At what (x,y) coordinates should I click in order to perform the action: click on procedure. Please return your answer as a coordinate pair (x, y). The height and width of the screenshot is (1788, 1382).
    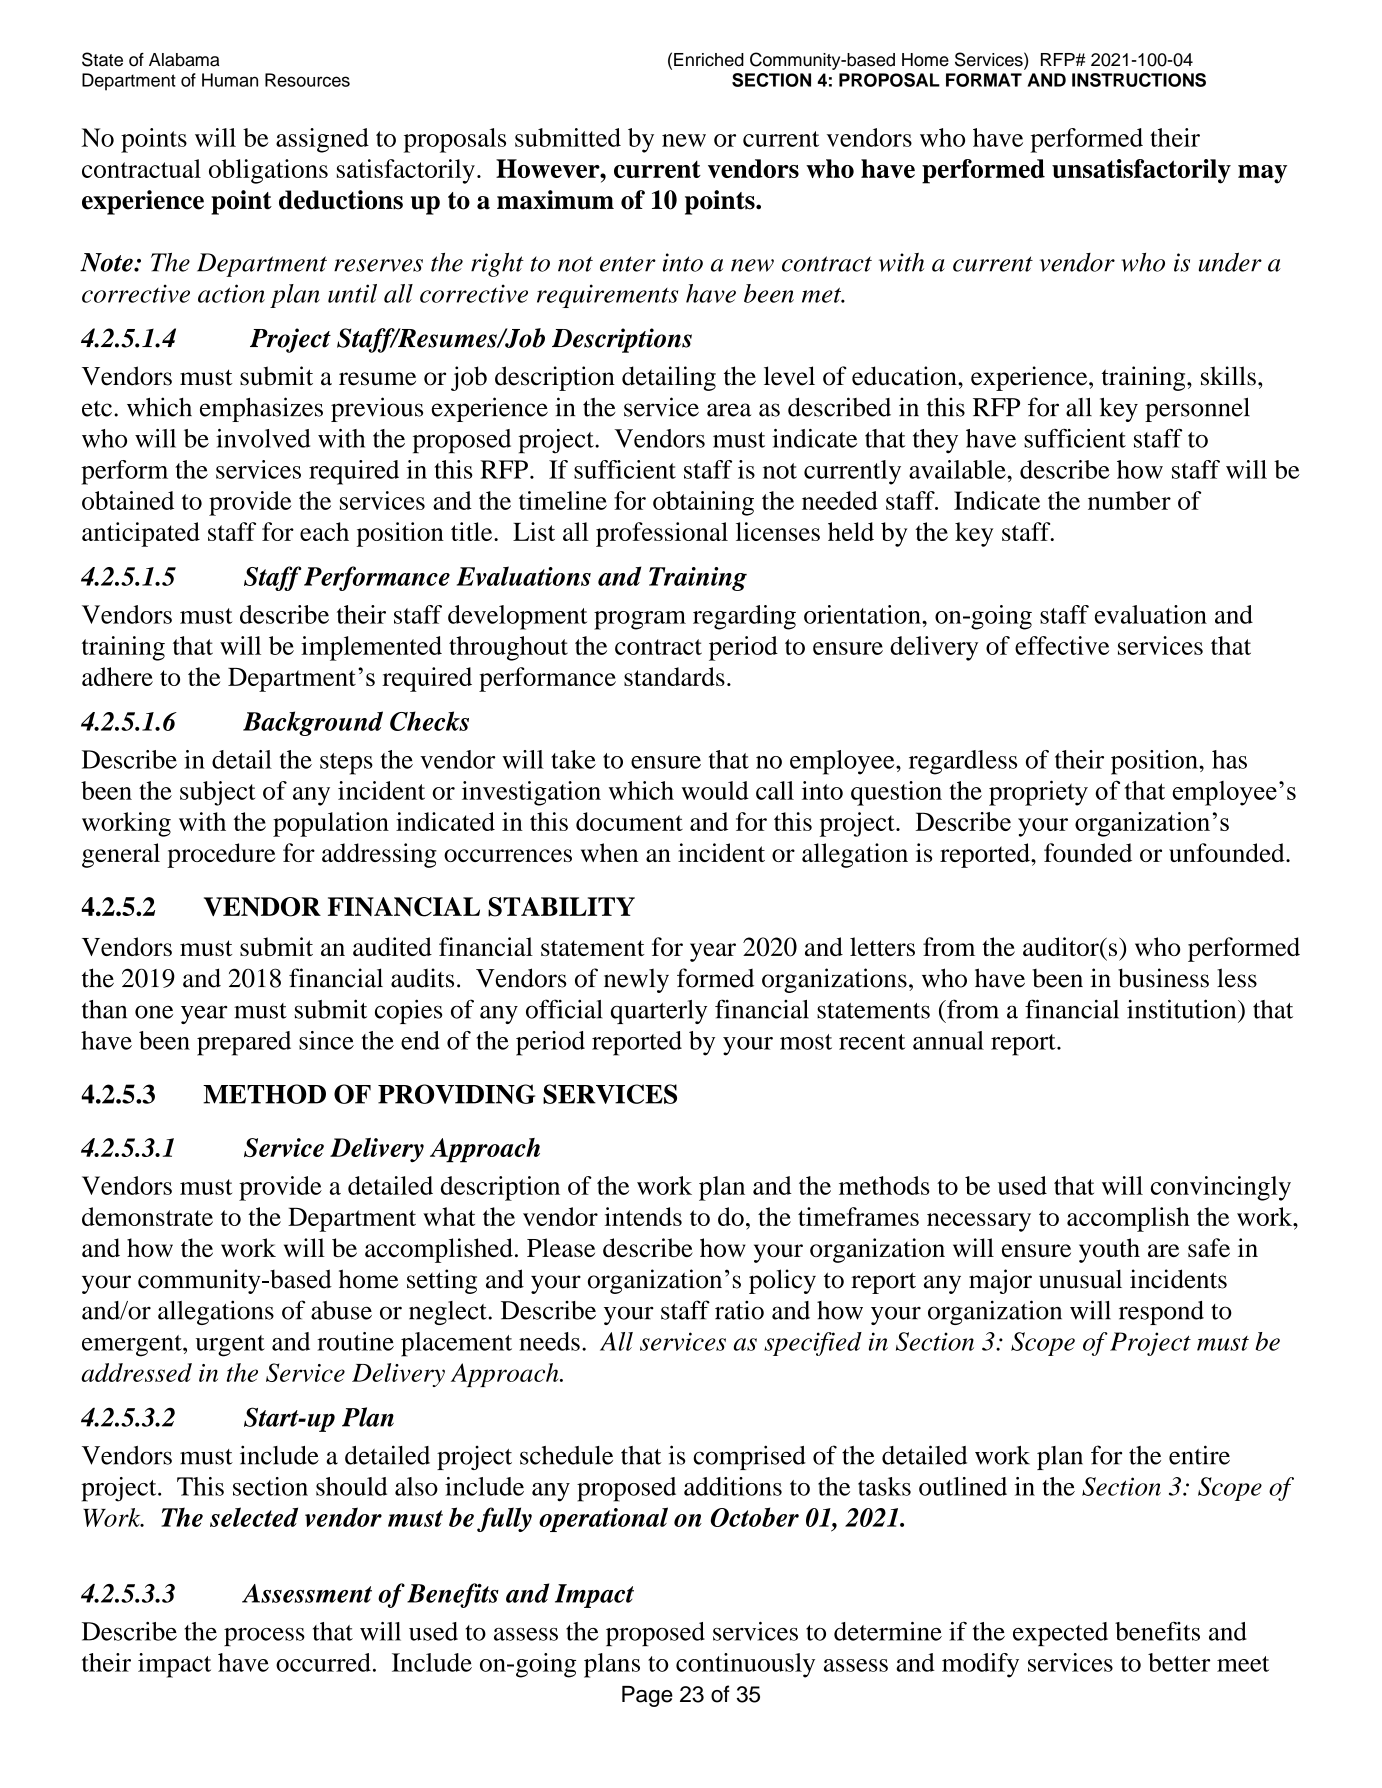
    Looking at the image, I should click on (221, 855).
